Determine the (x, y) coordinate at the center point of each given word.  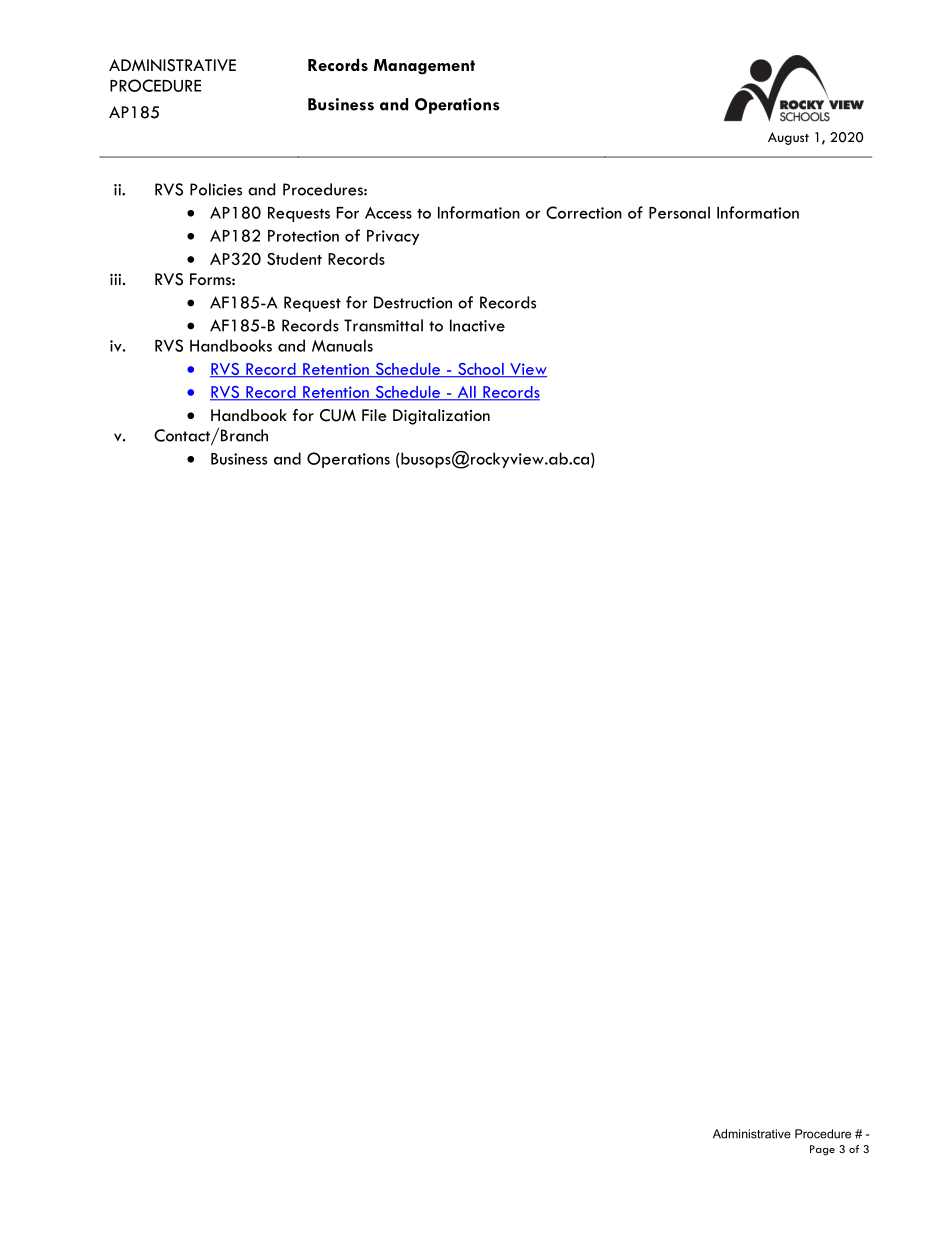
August (788, 138)
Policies (216, 189)
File (374, 415)
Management (424, 67)
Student (294, 258)
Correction (584, 212)
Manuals (342, 345)
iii (115, 279)
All (466, 393)
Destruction (413, 302)
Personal (679, 212)
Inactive (477, 325)
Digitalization (441, 417)
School (481, 370)
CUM (338, 415)
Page (822, 1150)
